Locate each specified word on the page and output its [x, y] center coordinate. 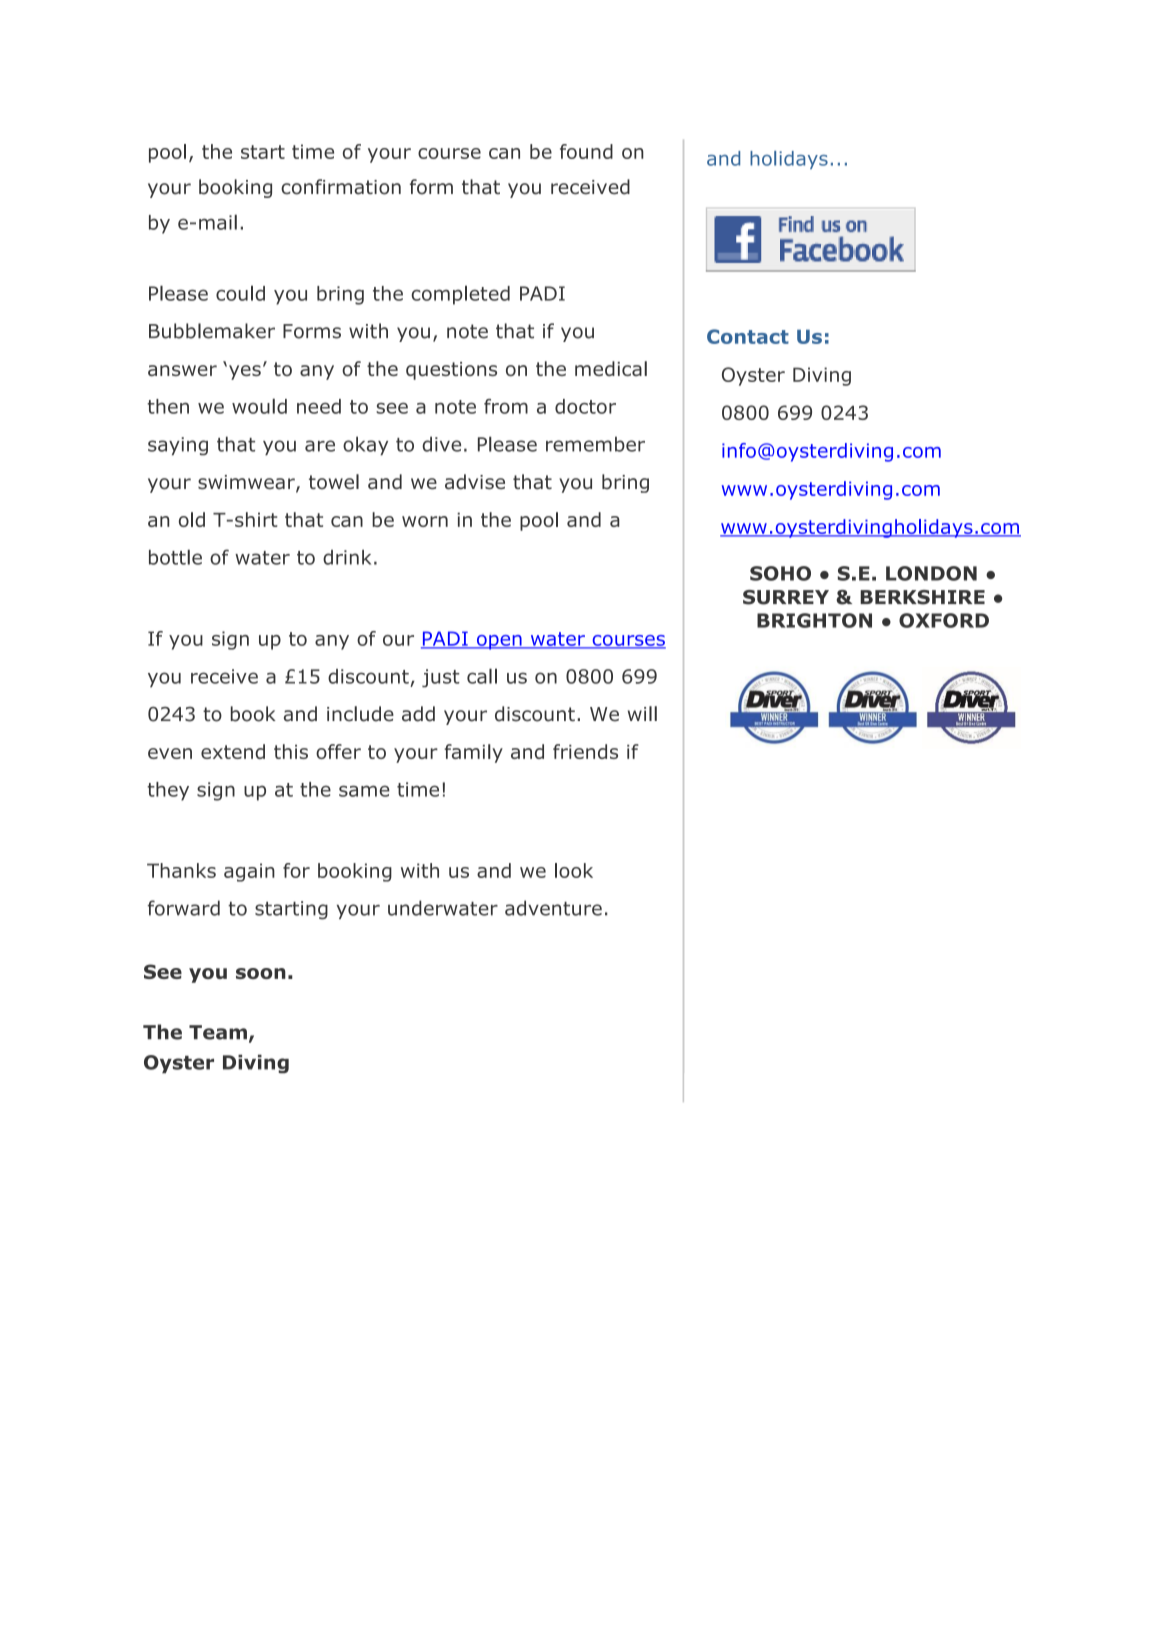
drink [347, 557]
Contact [748, 336]
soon [261, 973]
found [586, 151]
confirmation [341, 187]
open [499, 642]
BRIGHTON [814, 620]
